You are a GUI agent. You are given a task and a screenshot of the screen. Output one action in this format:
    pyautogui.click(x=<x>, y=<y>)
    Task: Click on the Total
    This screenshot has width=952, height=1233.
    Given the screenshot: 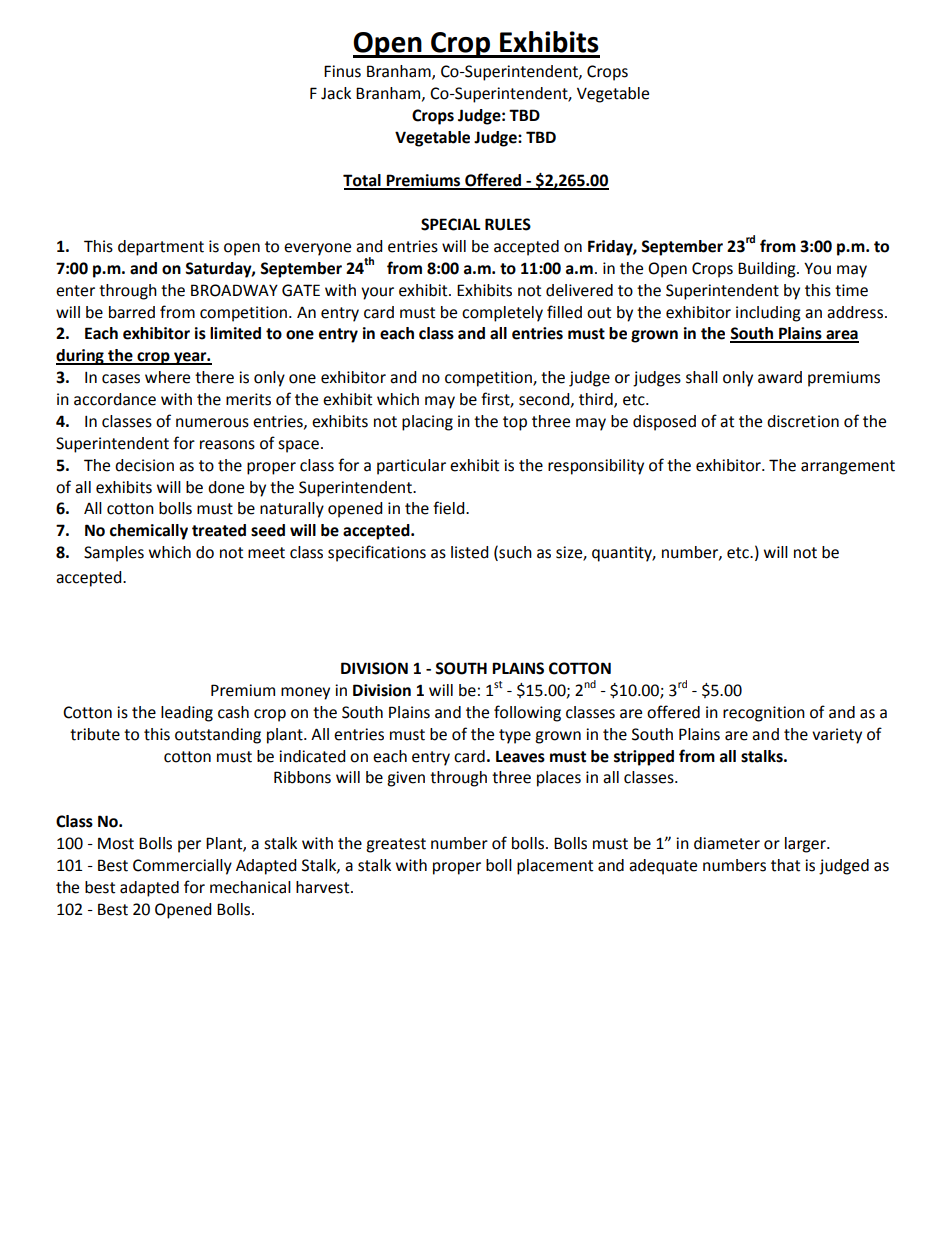 What is the action you would take?
    pyautogui.click(x=363, y=181)
